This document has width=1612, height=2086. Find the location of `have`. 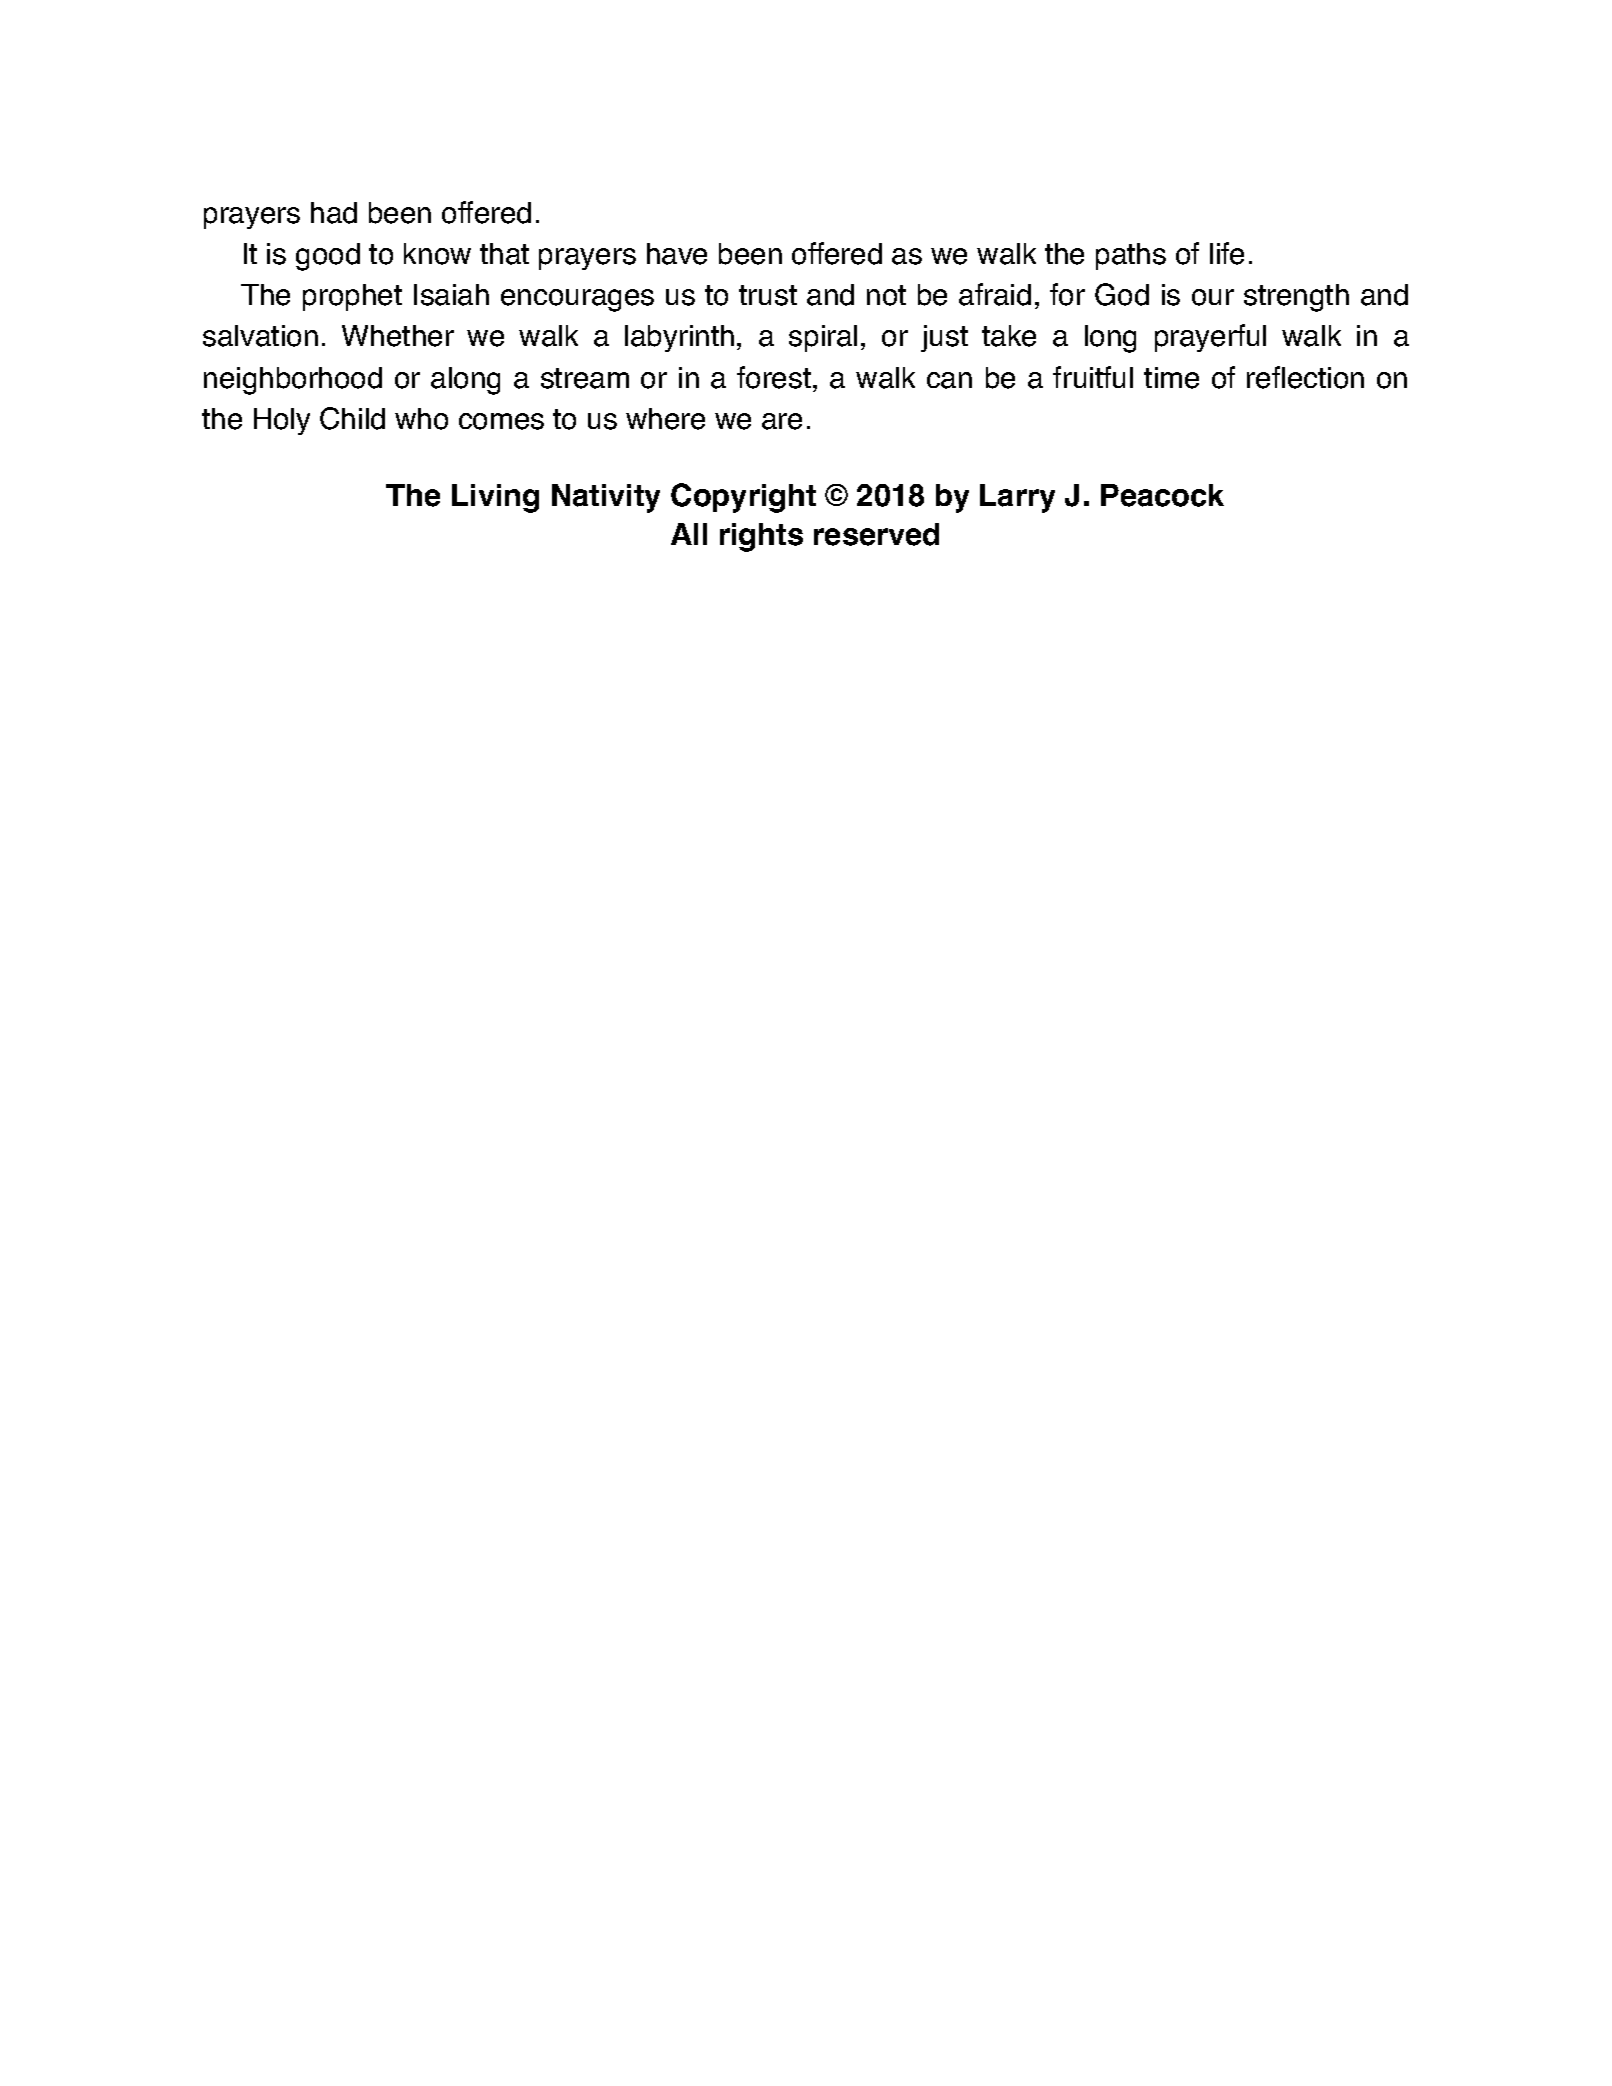

have is located at coordinates (677, 254).
